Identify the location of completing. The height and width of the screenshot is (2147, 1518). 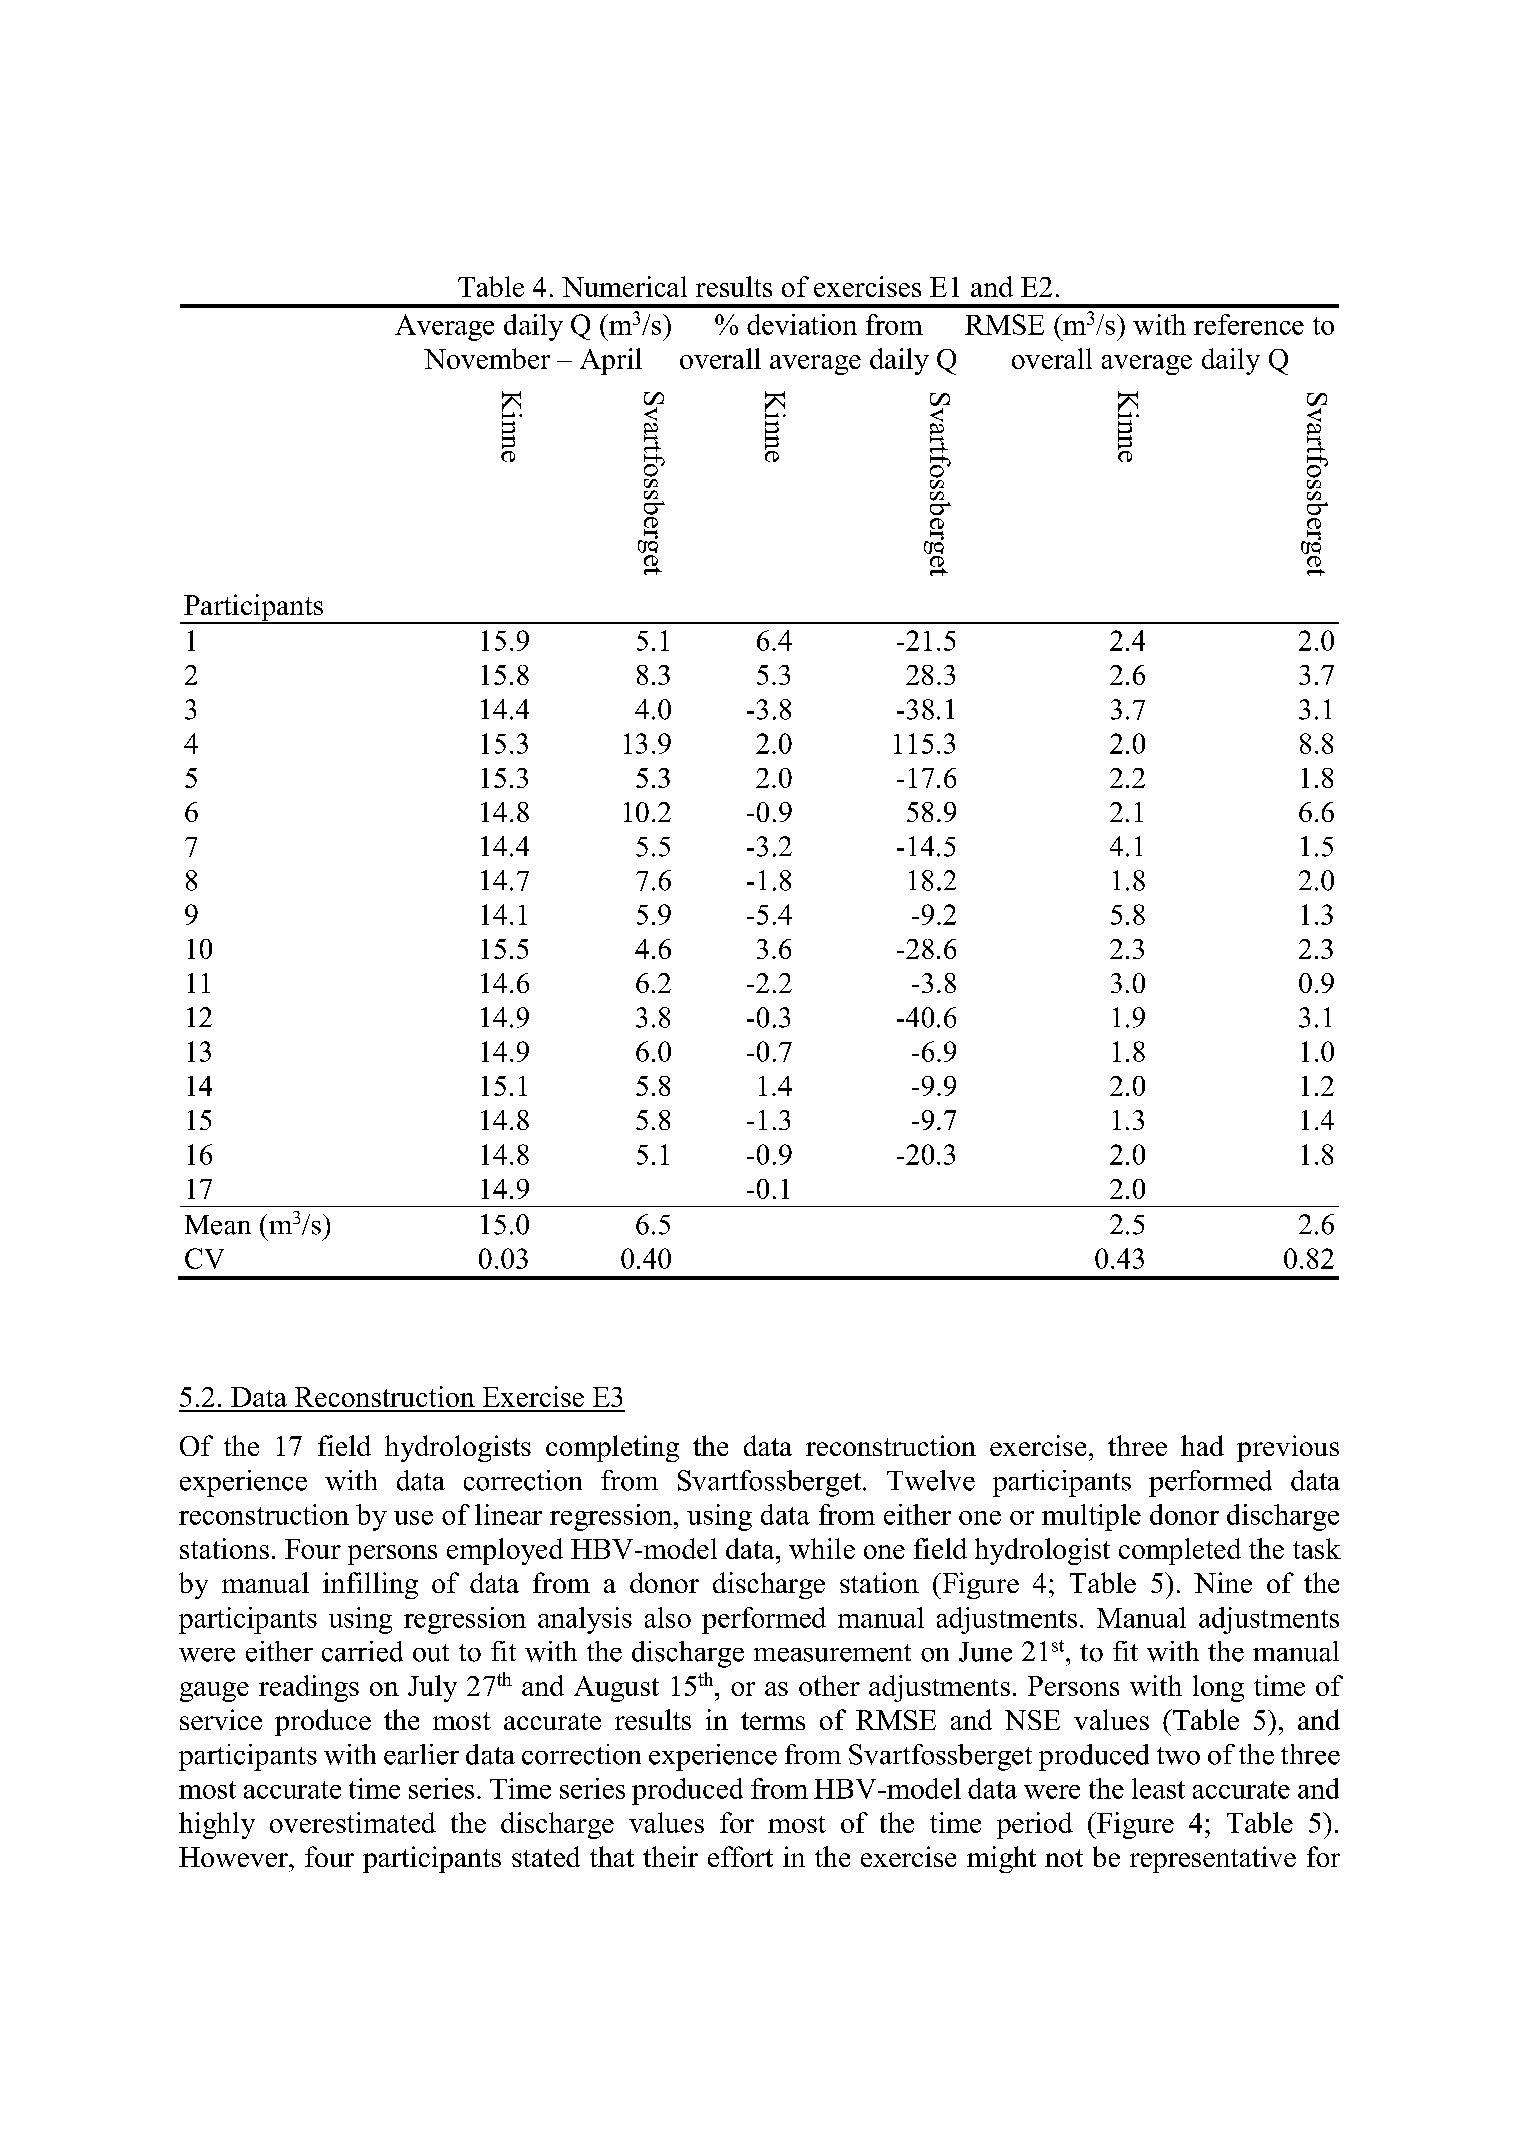
(612, 1448).
